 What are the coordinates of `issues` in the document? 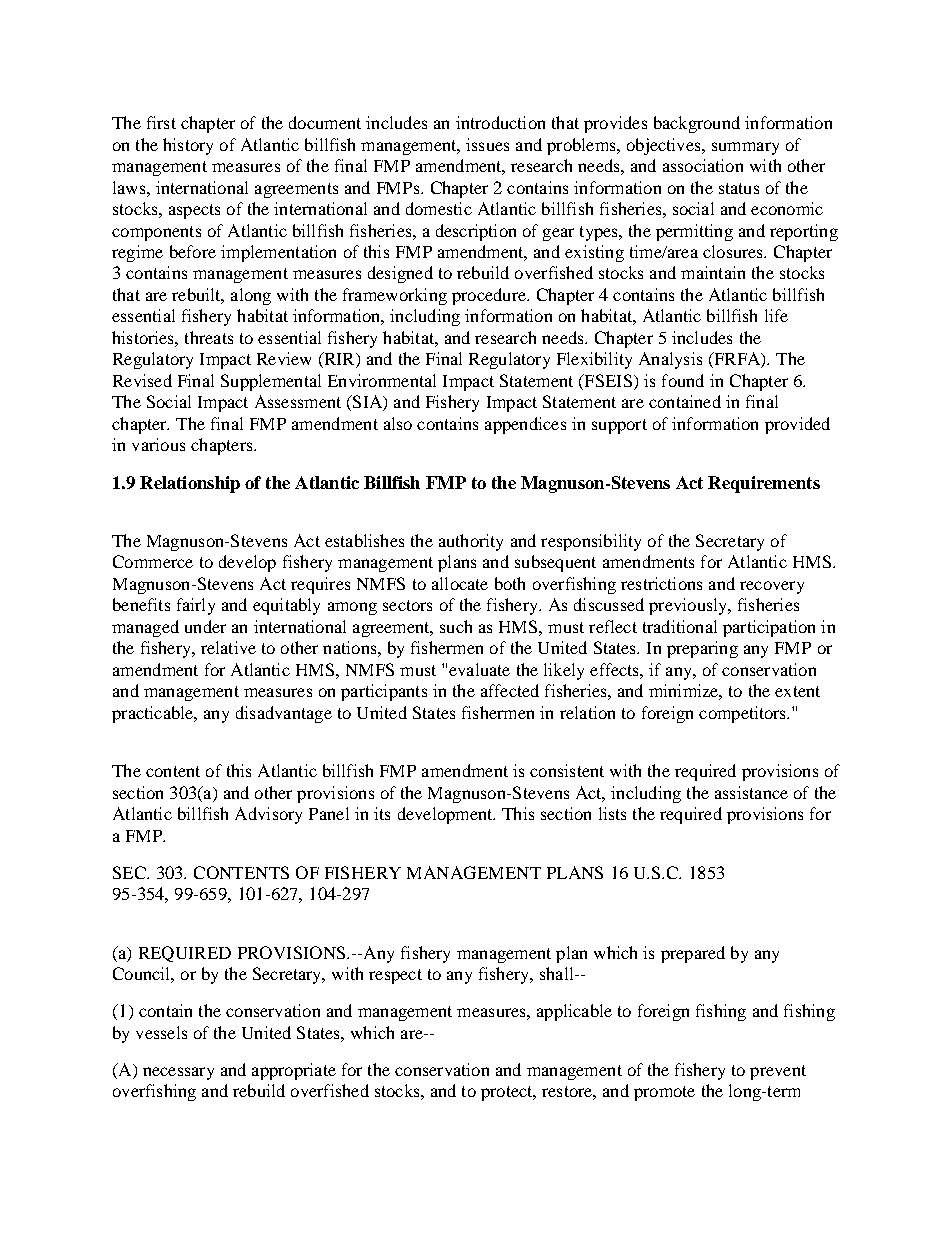 It's located at (487, 144).
